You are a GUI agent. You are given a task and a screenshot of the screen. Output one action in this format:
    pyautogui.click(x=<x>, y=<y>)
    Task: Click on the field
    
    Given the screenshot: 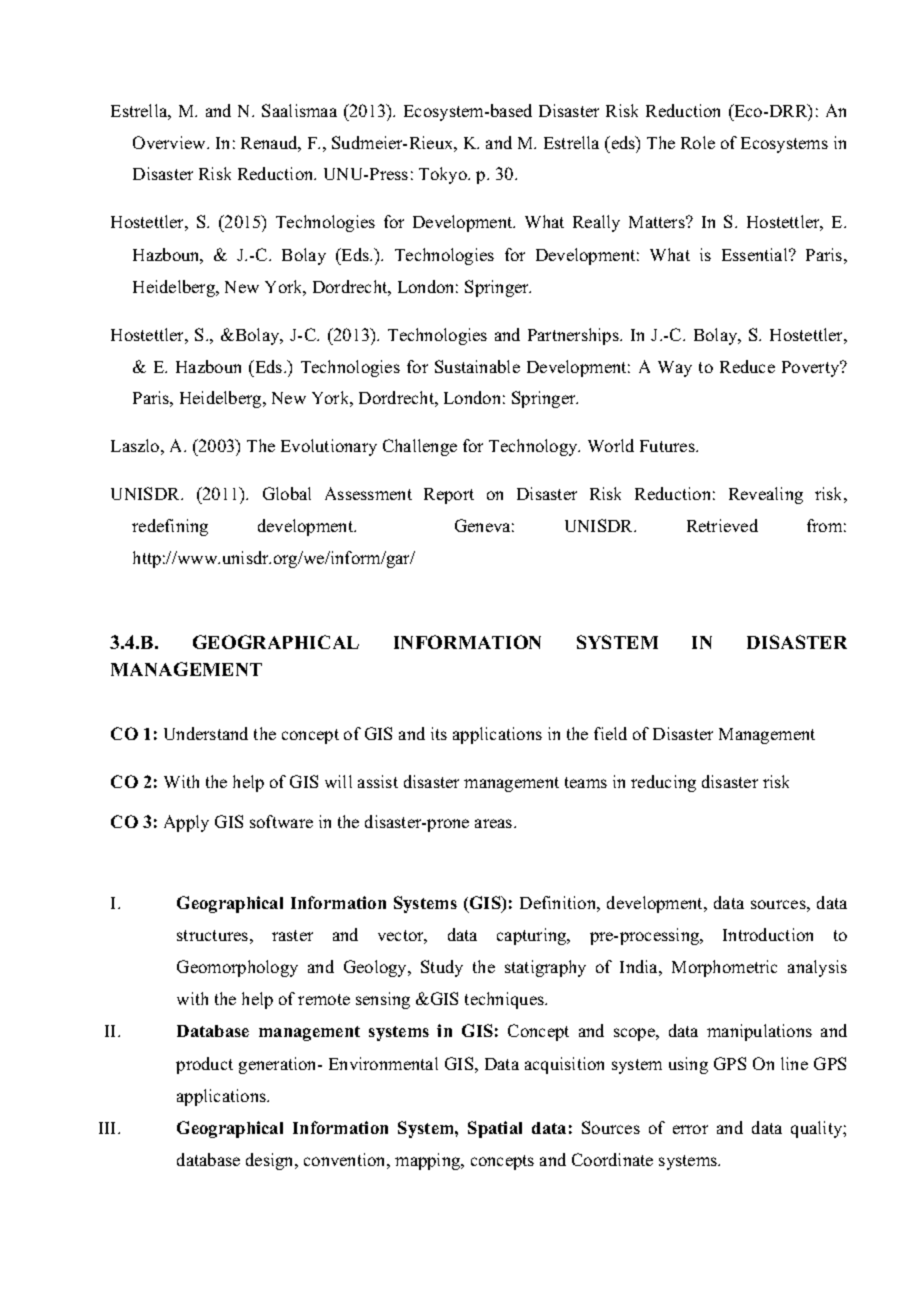 What is the action you would take?
    pyautogui.click(x=610, y=733)
